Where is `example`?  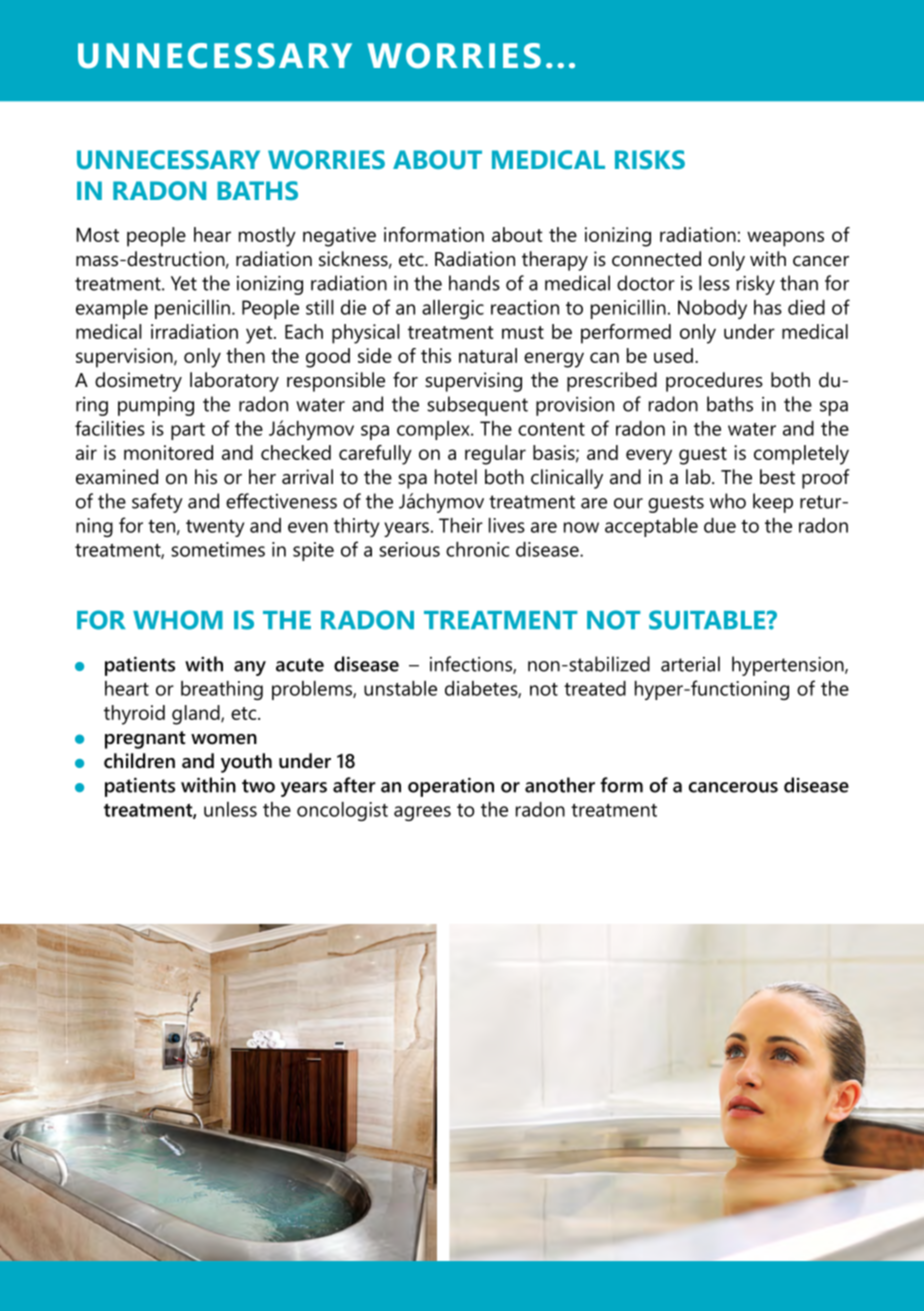 example is located at coordinates (112, 309).
